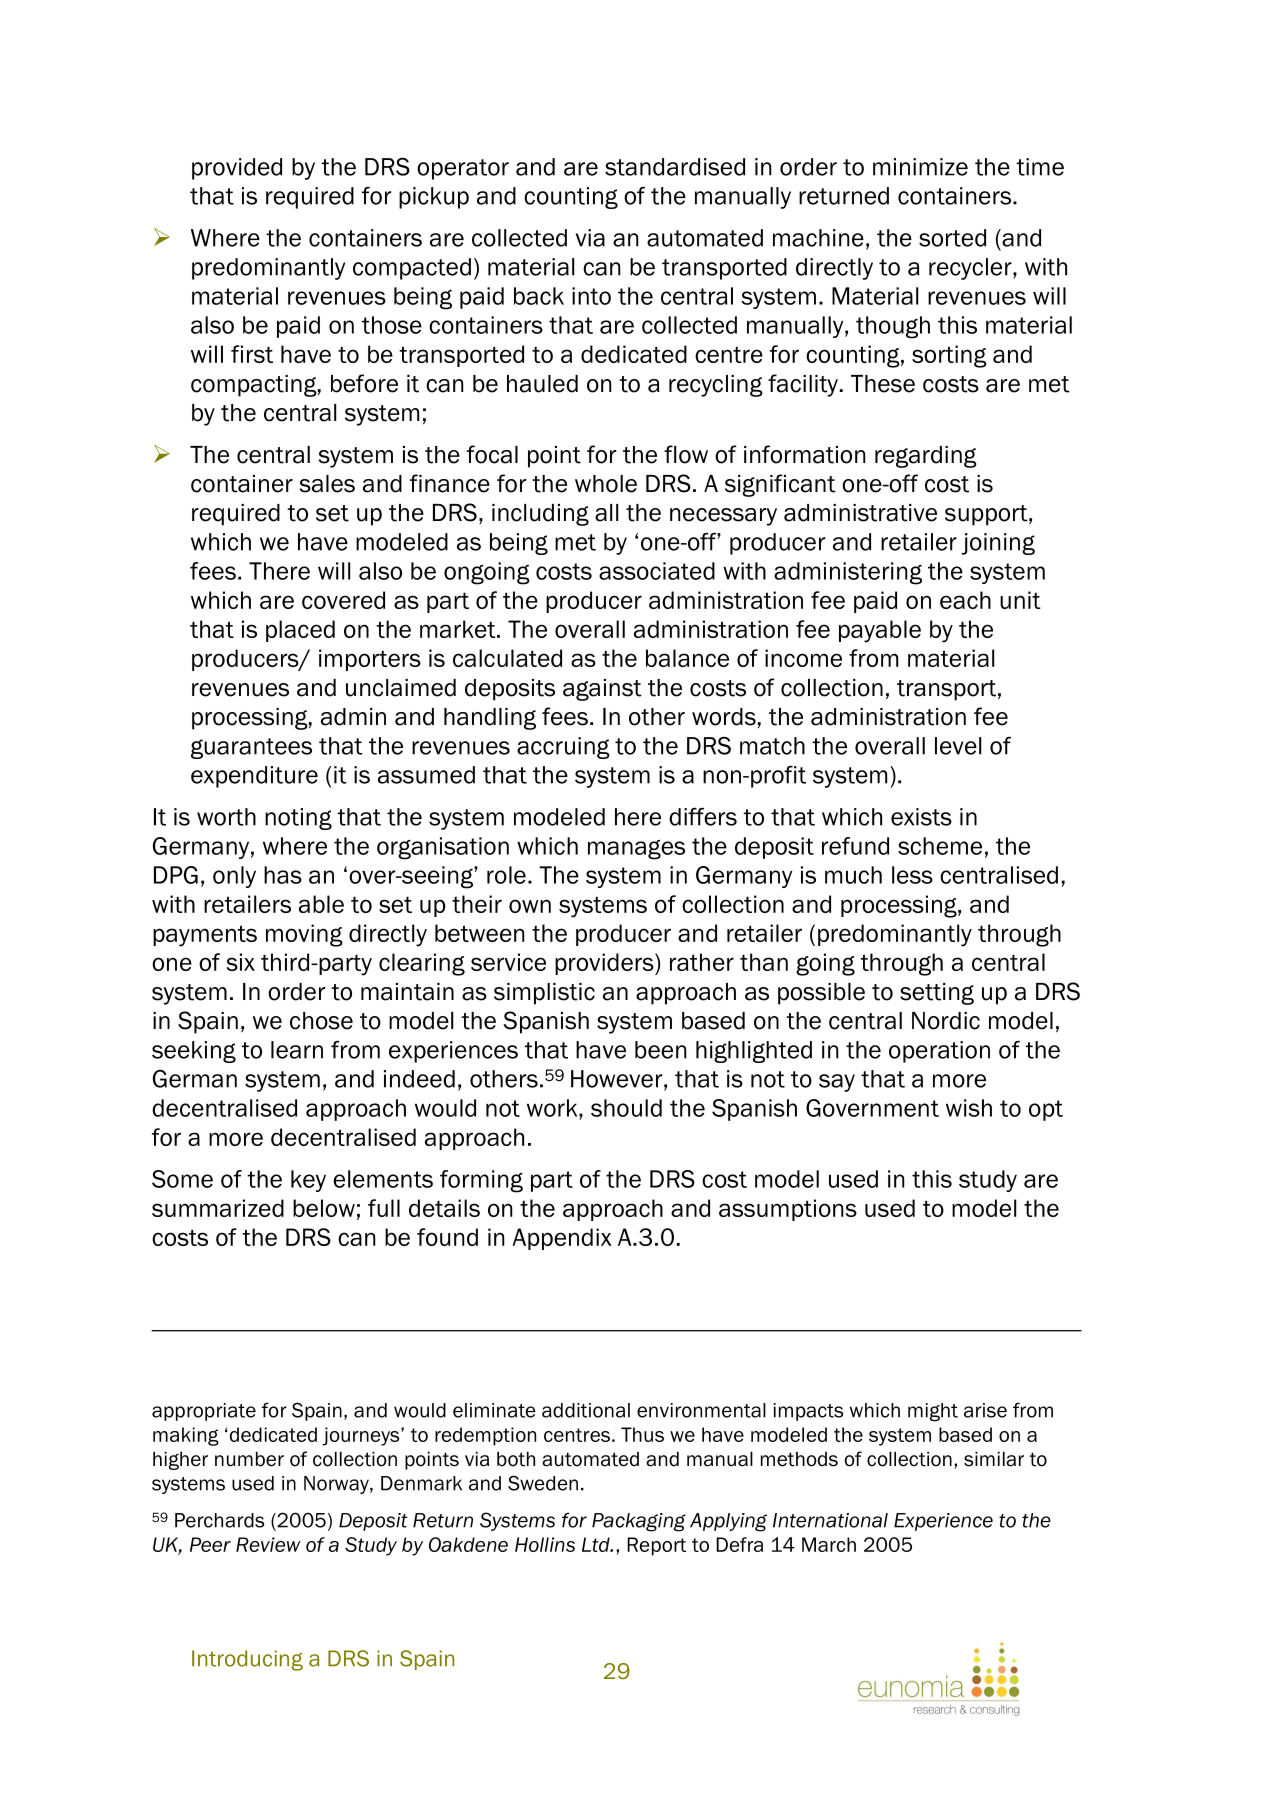 This screenshot has height=1802, width=1273. What do you see at coordinates (656, 1546) in the screenshot?
I see `Report` at bounding box center [656, 1546].
